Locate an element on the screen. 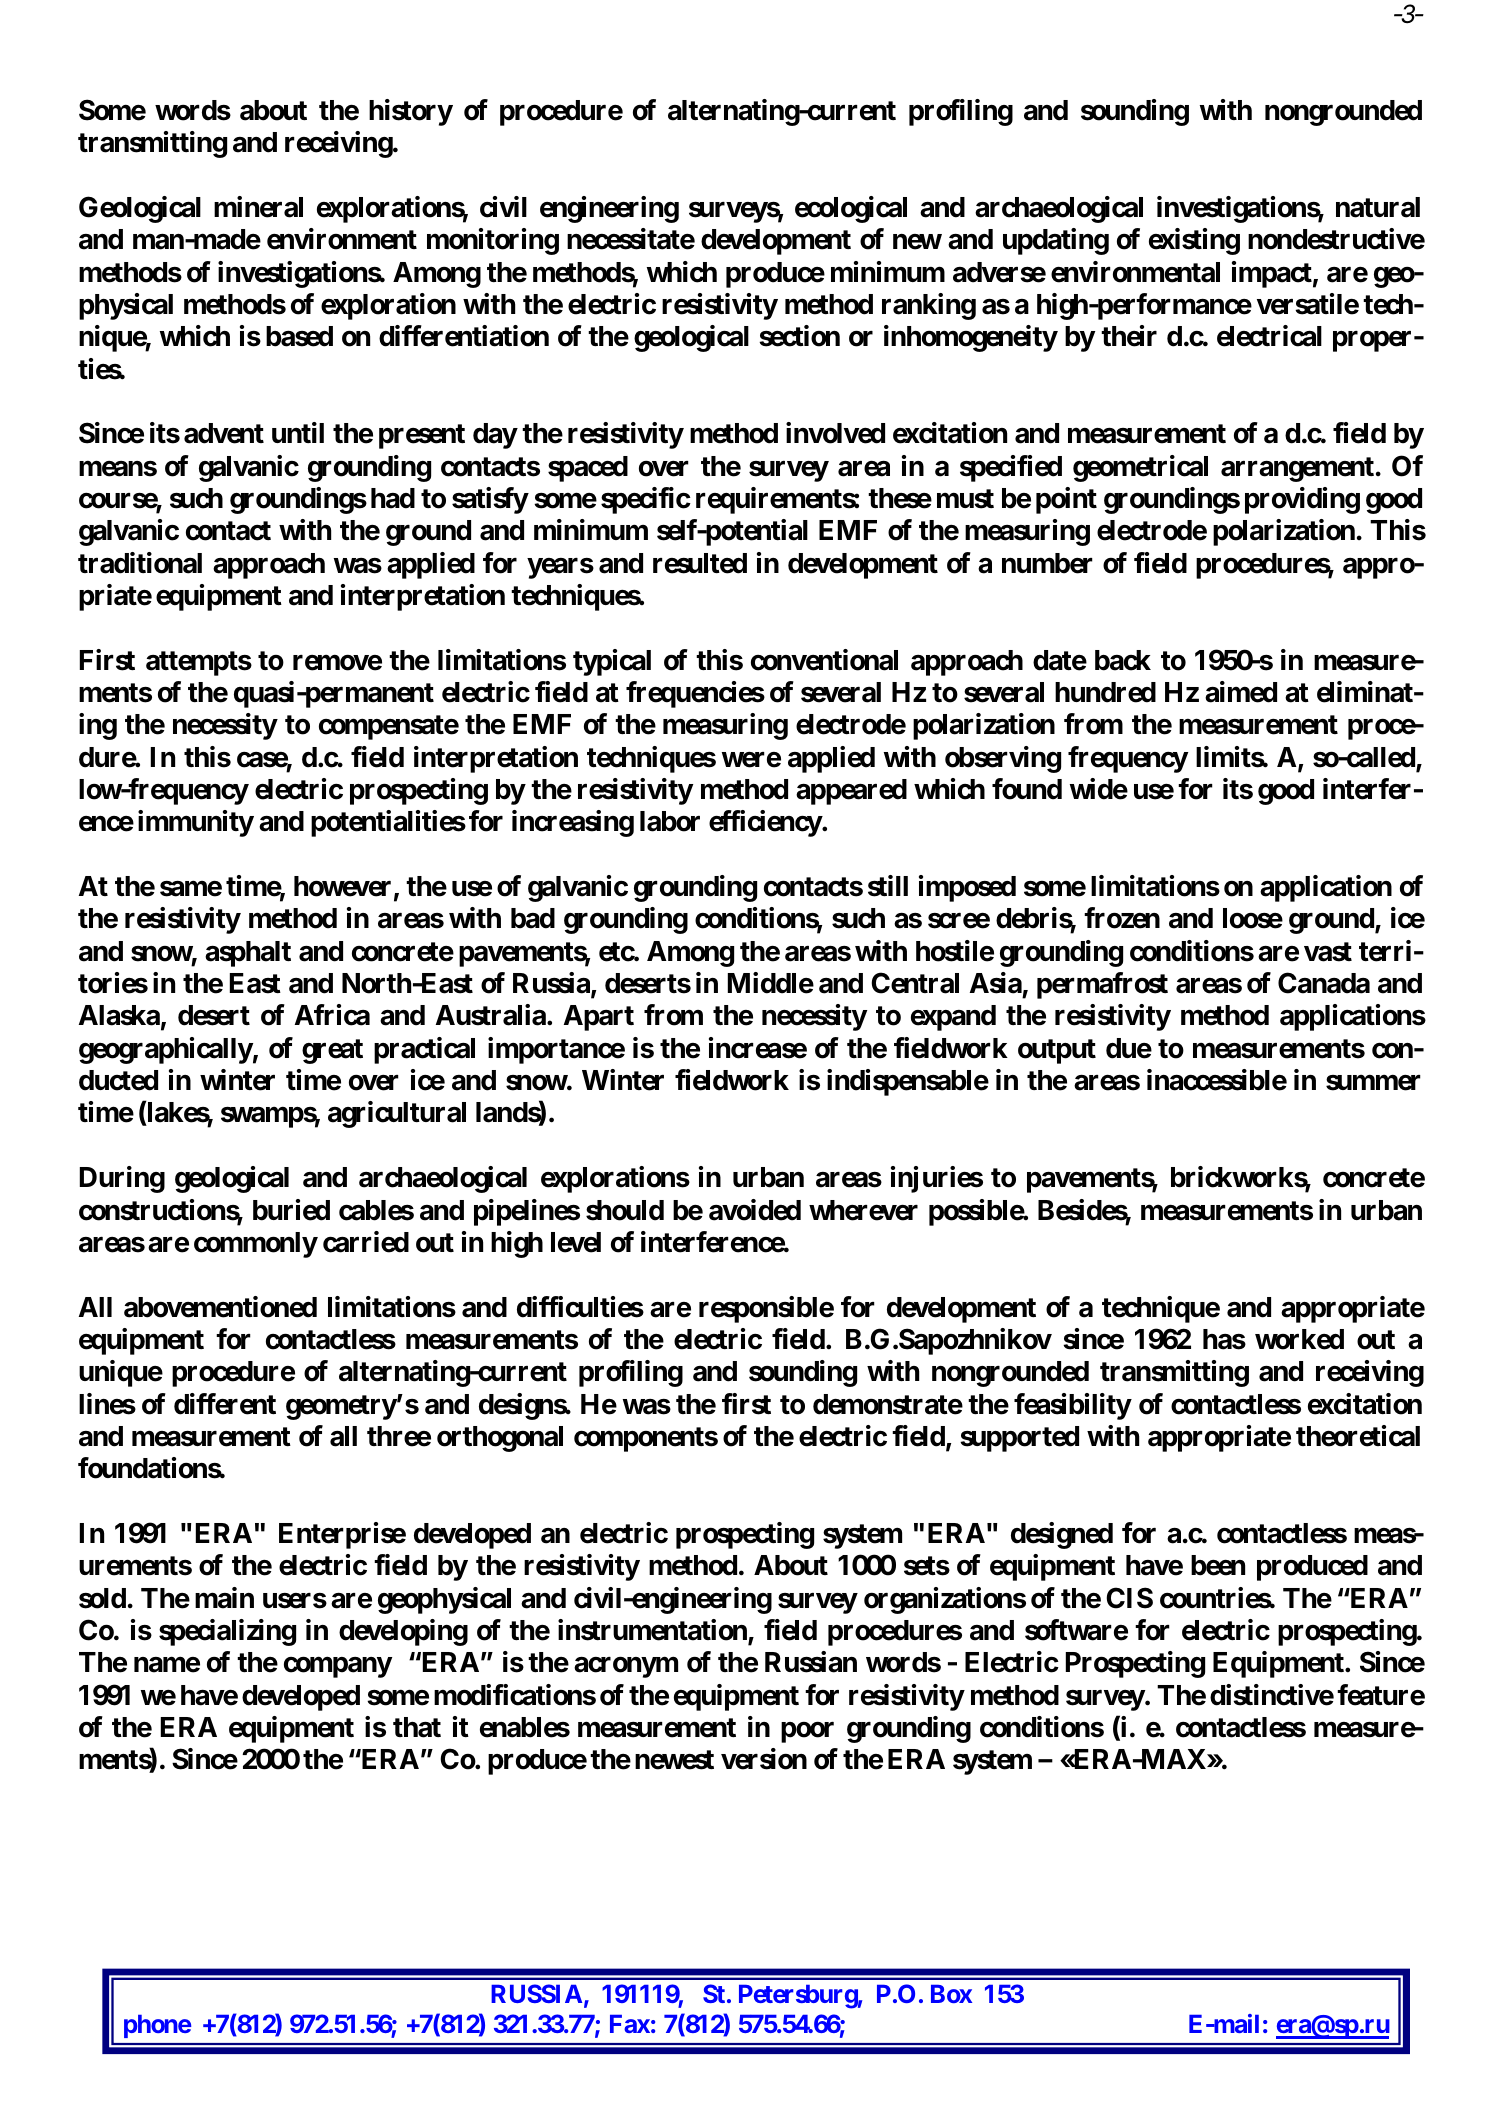 This screenshot has height=2111, width=1492. that is located at coordinates (417, 1727).
